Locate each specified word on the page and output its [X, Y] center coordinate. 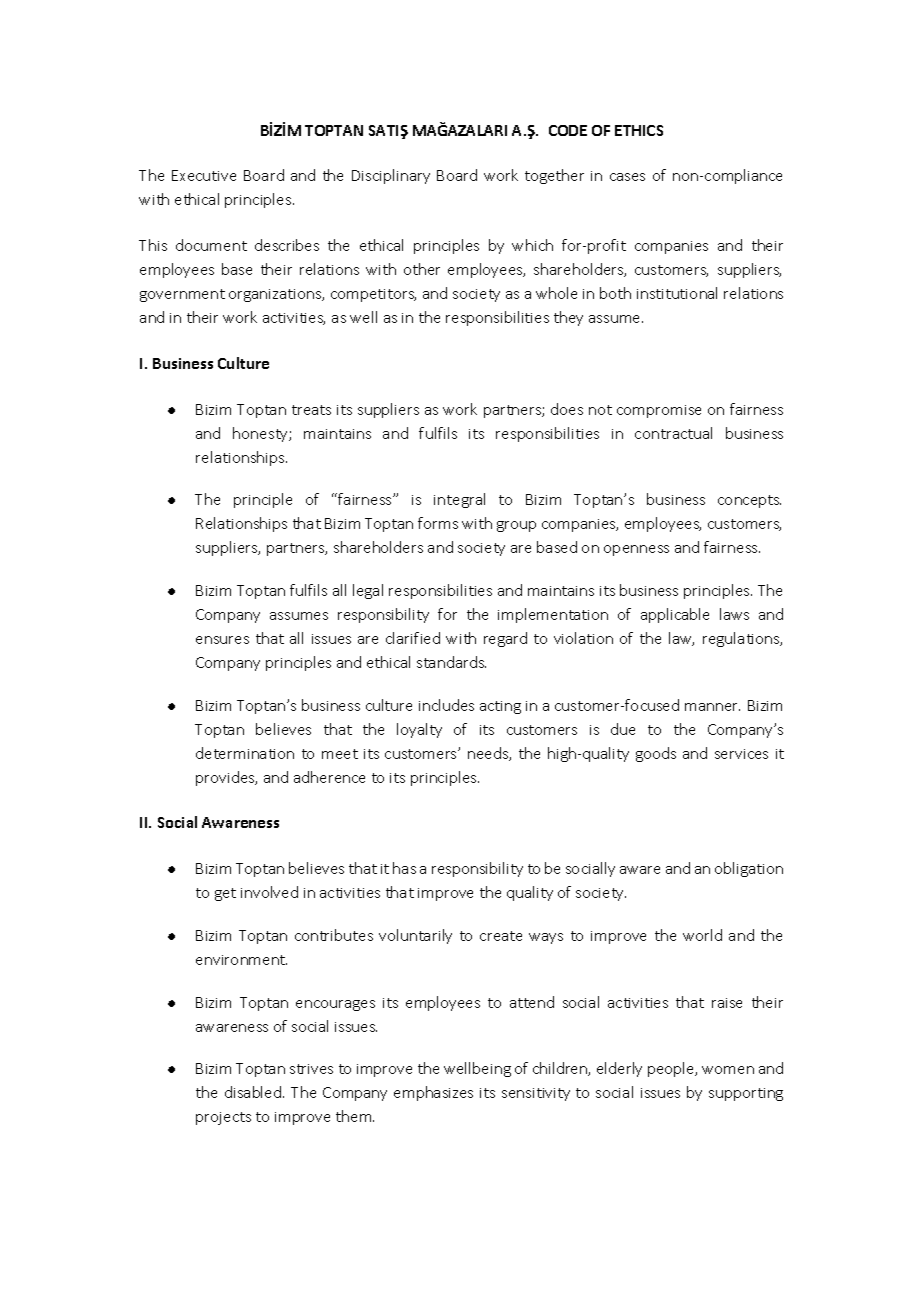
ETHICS [639, 130]
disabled [254, 1092]
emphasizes [433, 1093]
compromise [659, 411]
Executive [204, 175]
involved [269, 892]
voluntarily [415, 936]
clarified [413, 638]
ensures [222, 640]
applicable [675, 615]
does [567, 409]
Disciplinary [391, 176]
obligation [749, 869]
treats [311, 410]
